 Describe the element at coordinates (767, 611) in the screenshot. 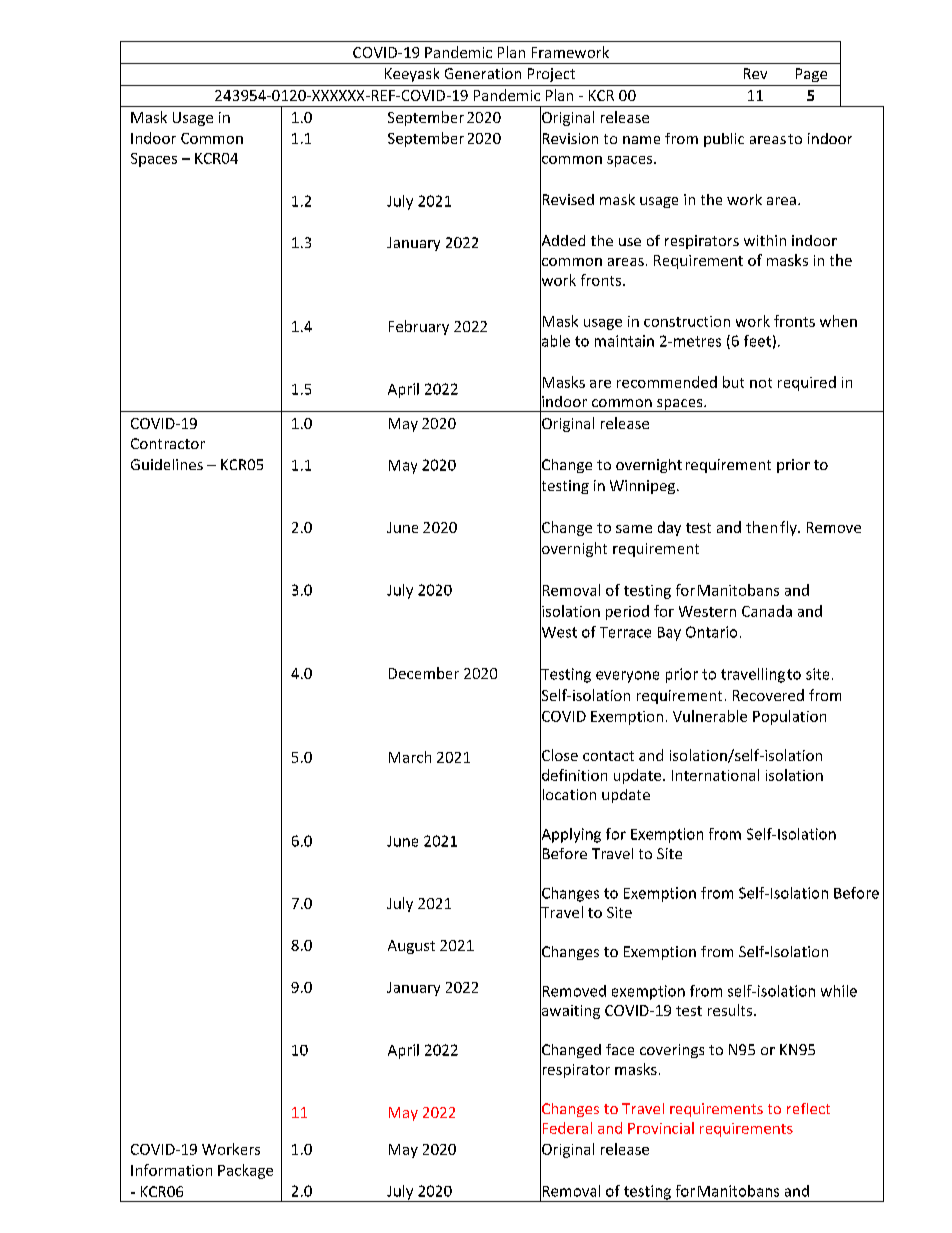

I see `Canada` at that location.
